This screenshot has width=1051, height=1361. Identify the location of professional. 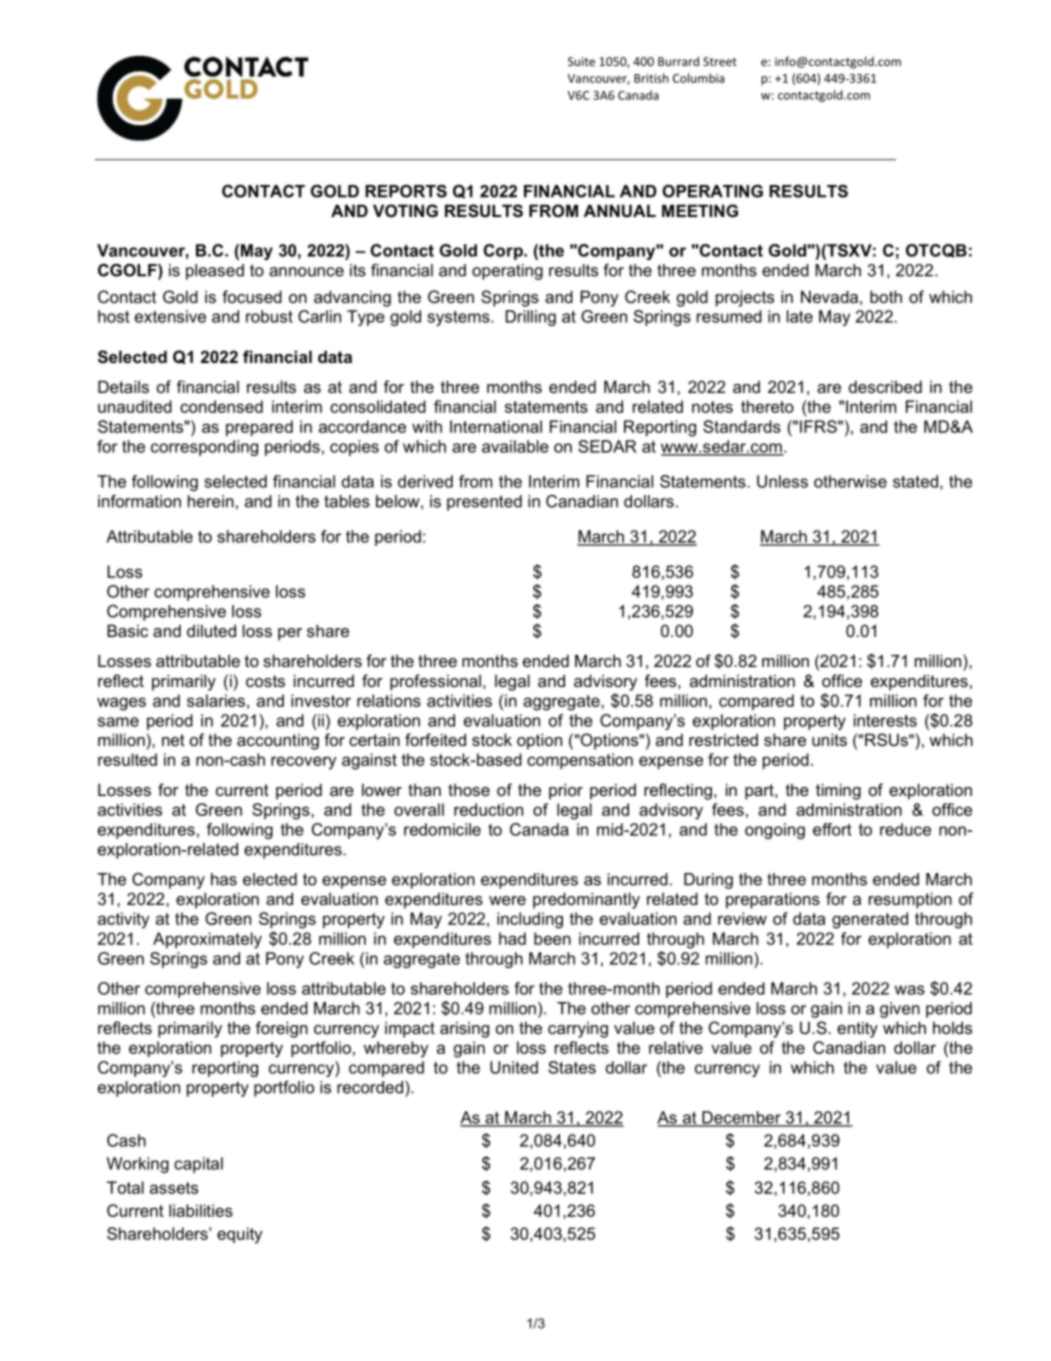
(435, 682).
